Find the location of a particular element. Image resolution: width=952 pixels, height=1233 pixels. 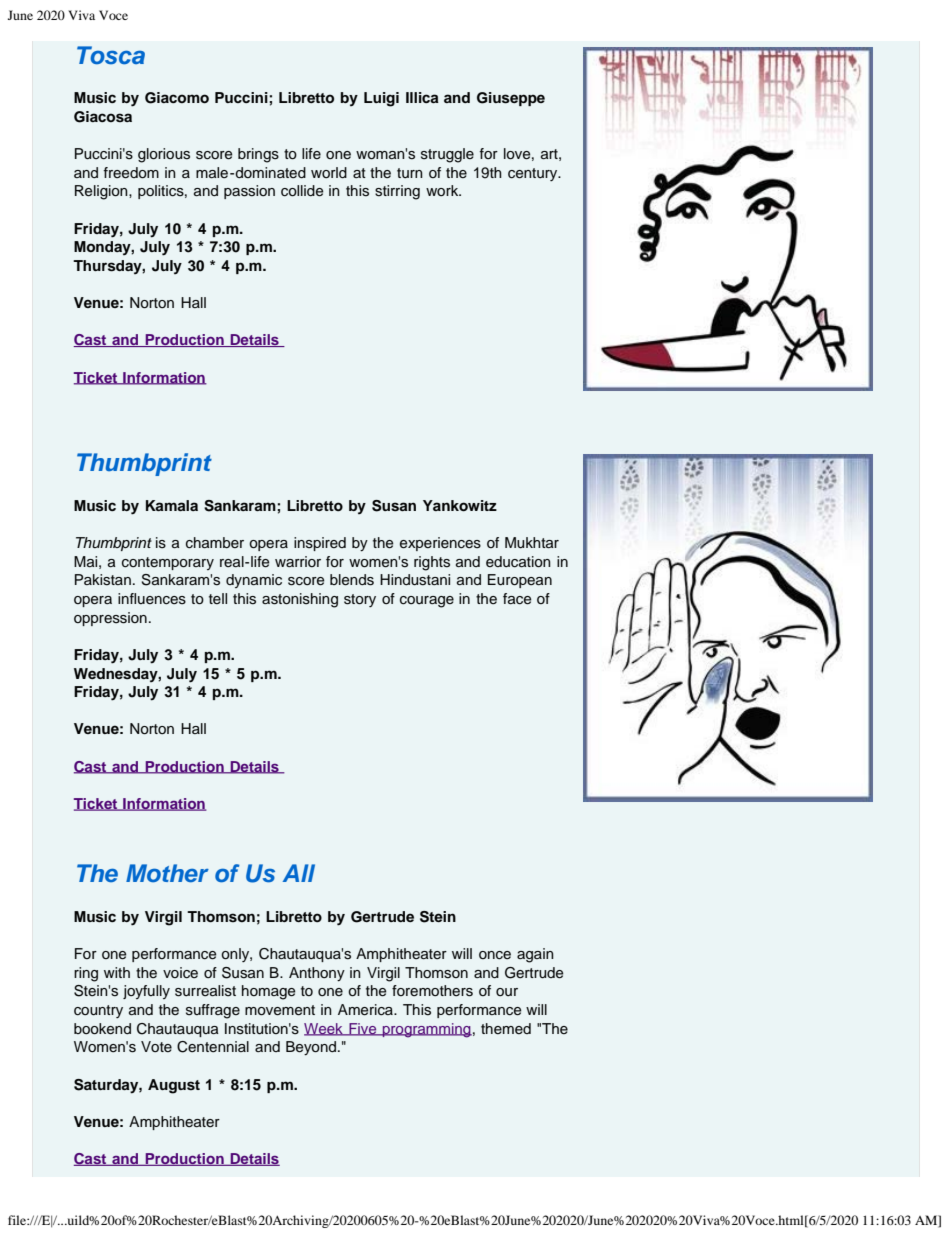

warrior is located at coordinates (298, 561).
